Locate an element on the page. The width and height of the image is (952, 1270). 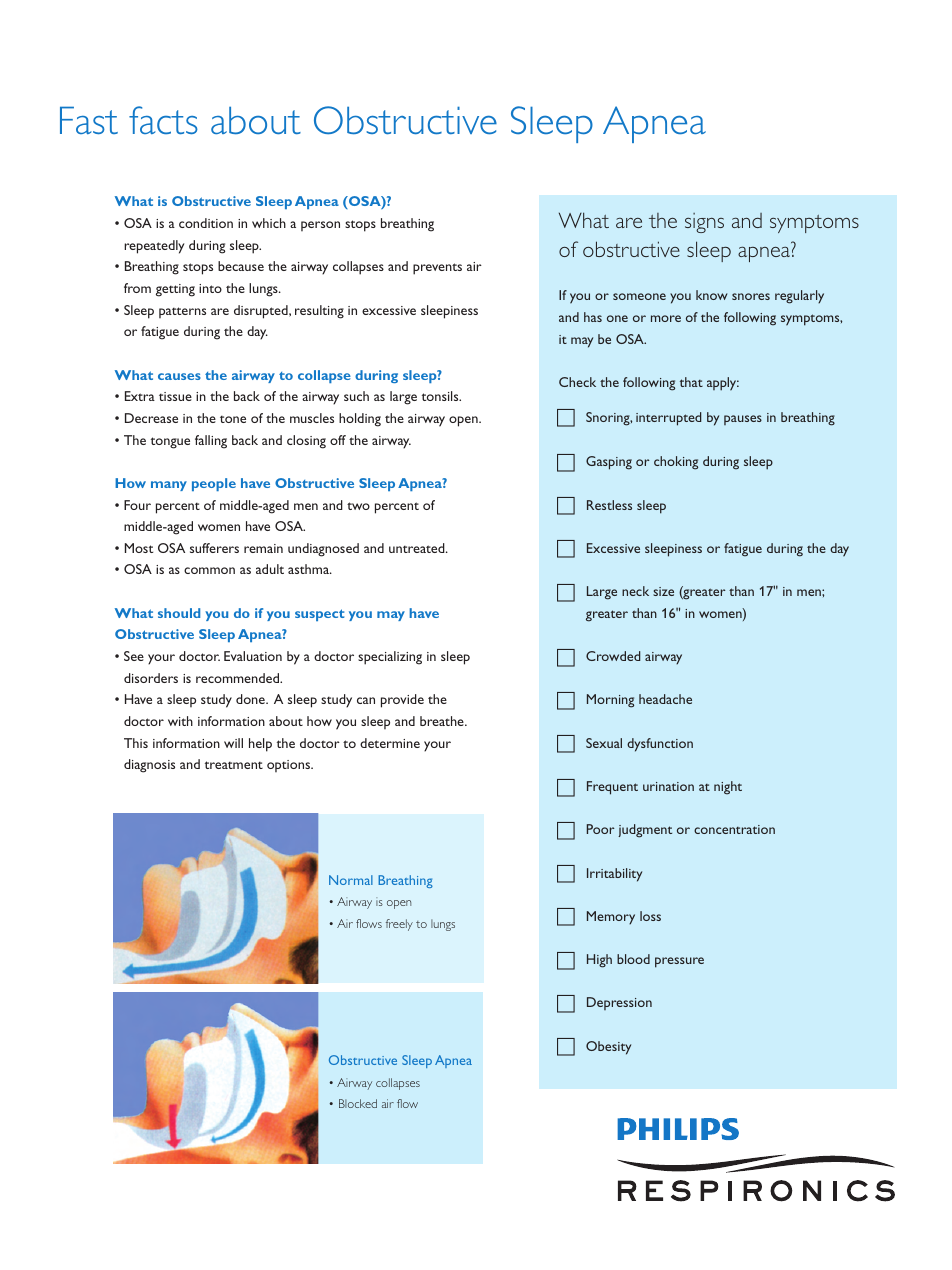
breathe is located at coordinates (443, 721).
